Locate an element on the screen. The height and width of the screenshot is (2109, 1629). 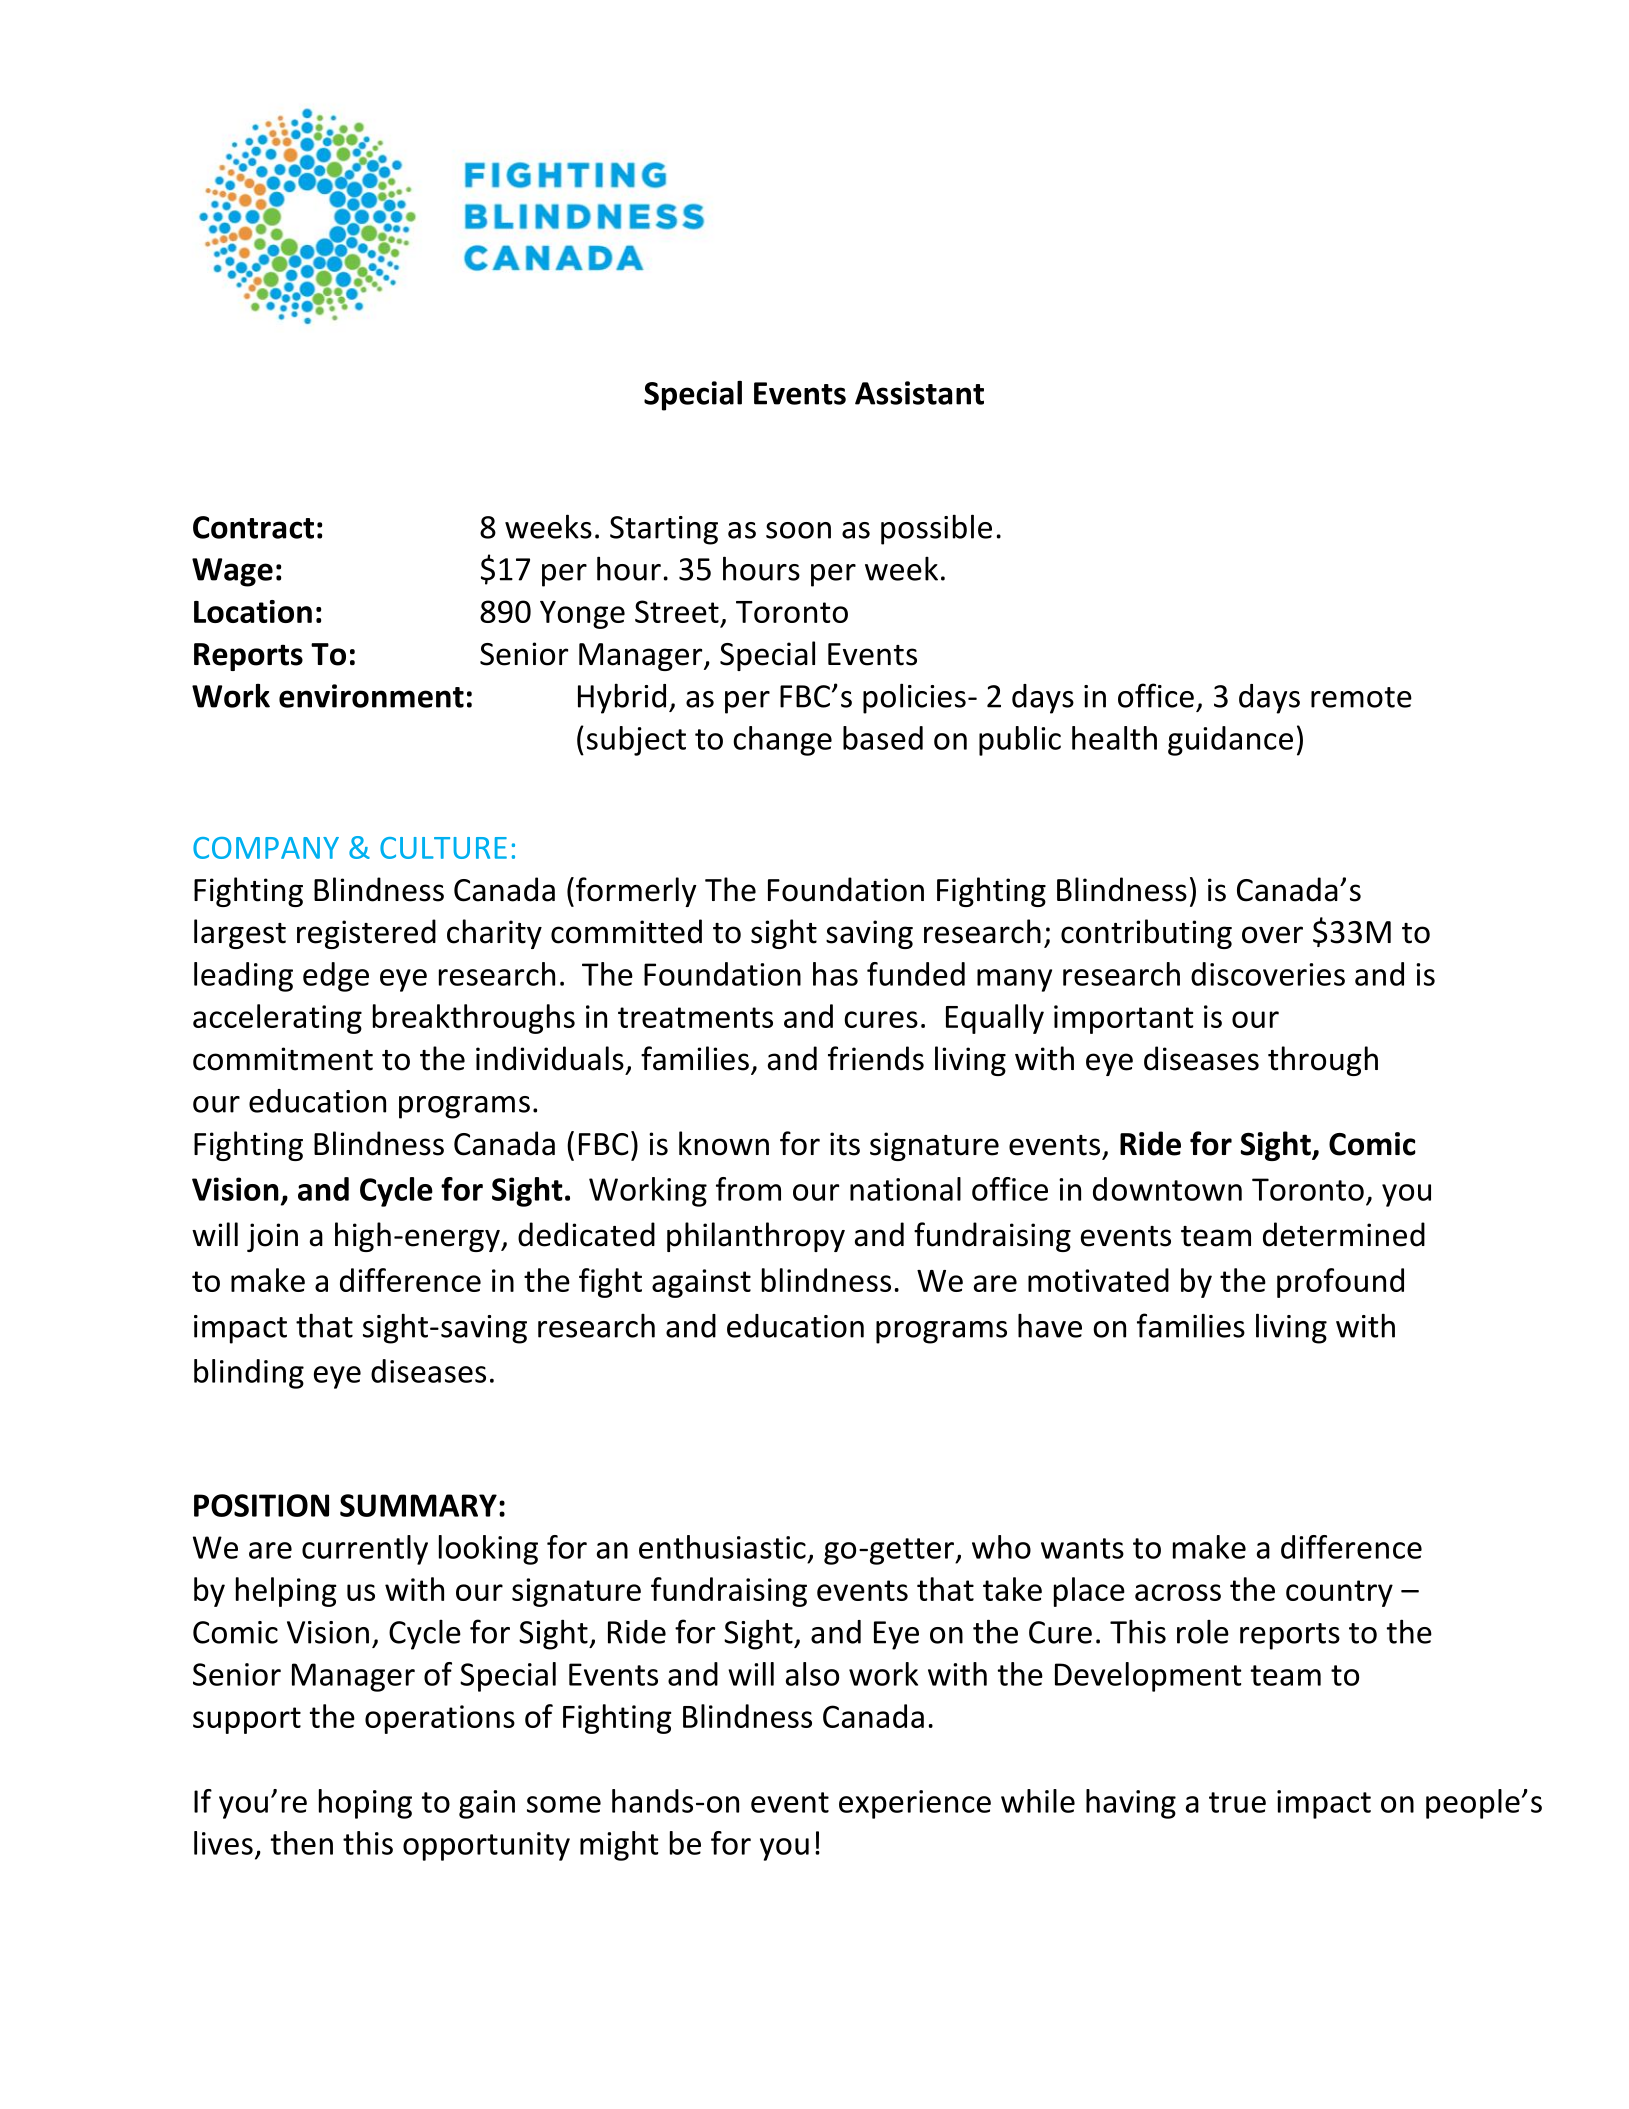
possible is located at coordinates (936, 529).
